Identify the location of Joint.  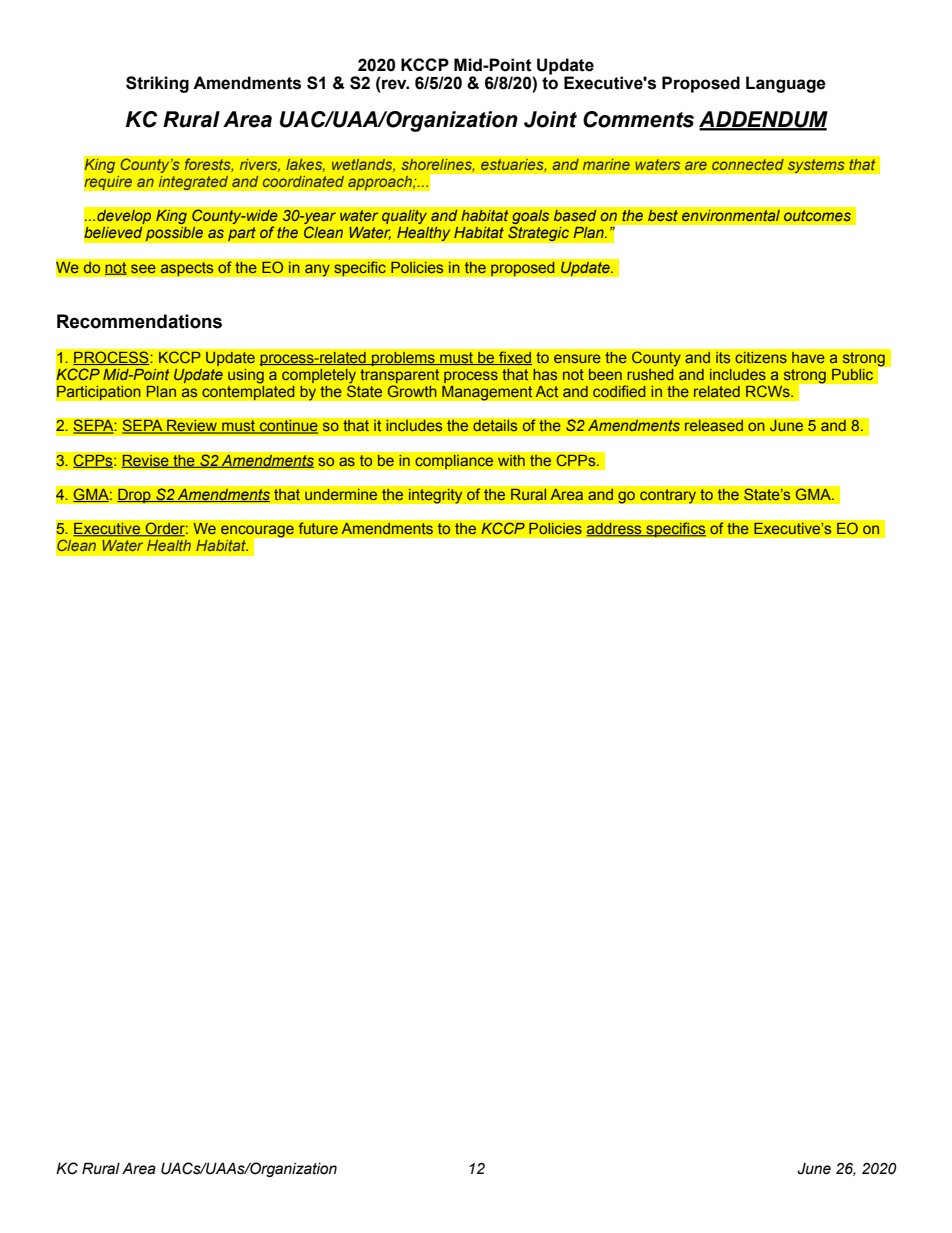
(550, 119).
